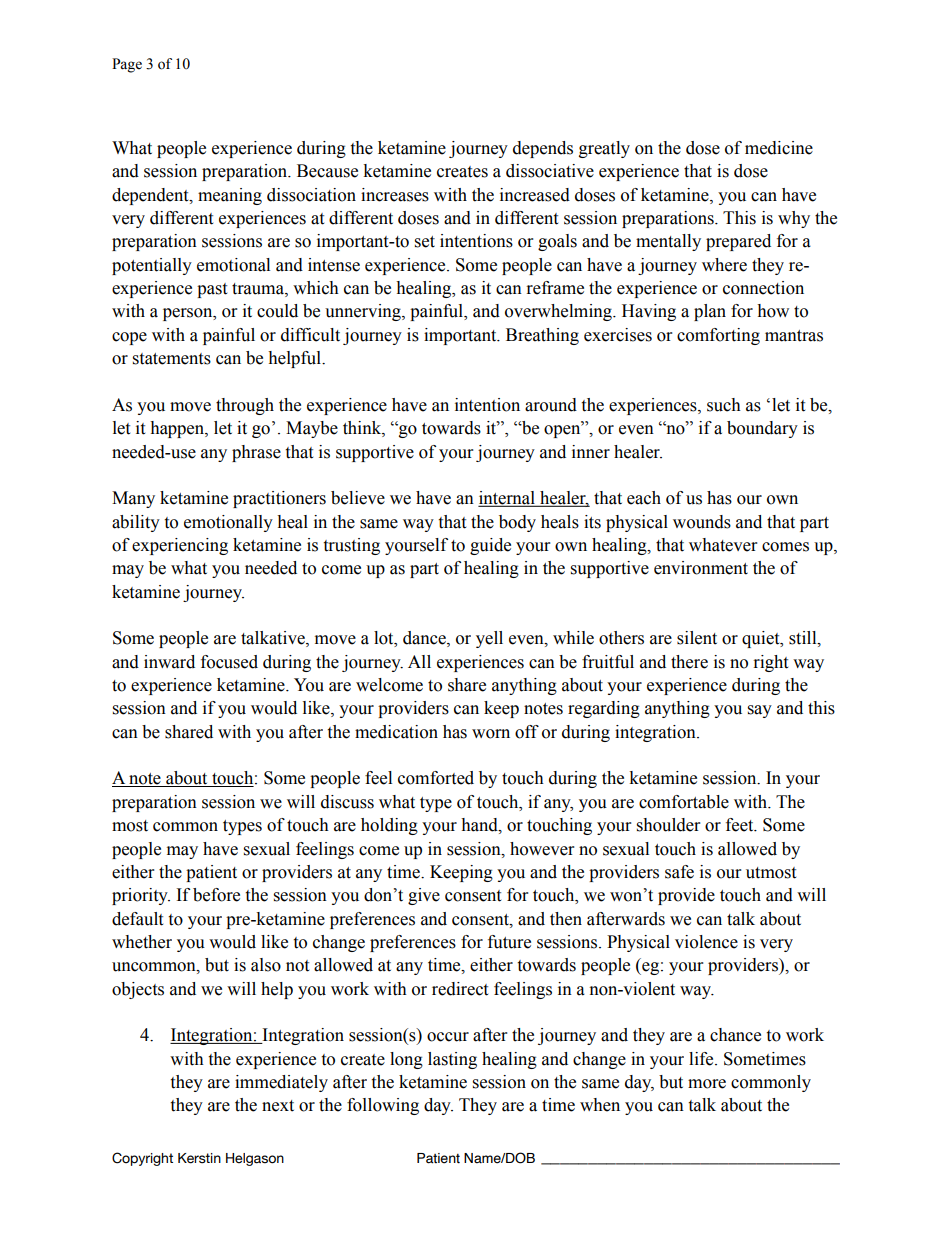 The height and width of the screenshot is (1233, 952). What do you see at coordinates (489, 639) in the screenshot?
I see `yell` at bounding box center [489, 639].
